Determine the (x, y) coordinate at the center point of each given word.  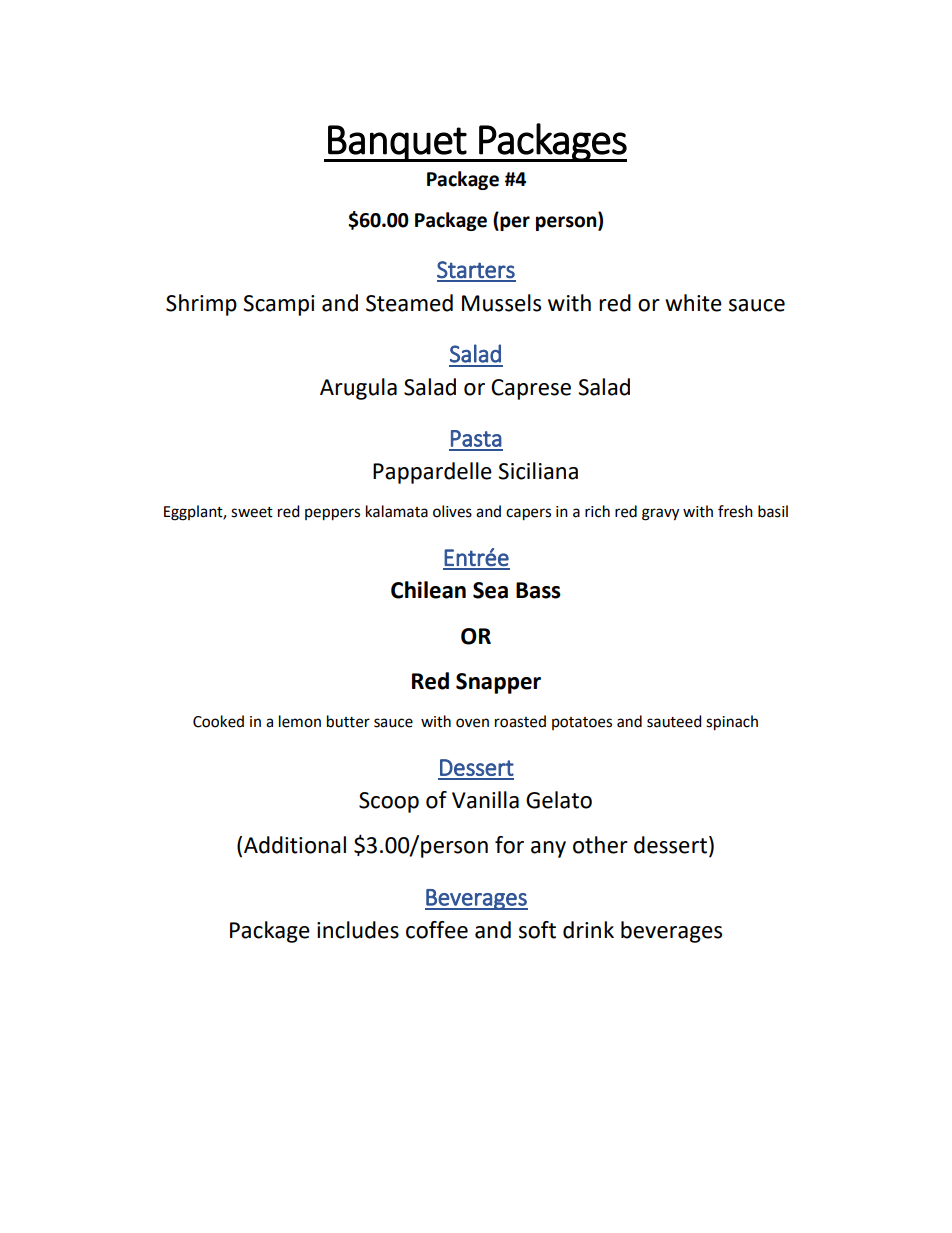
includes (358, 930)
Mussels (501, 303)
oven (472, 723)
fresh (735, 511)
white (693, 303)
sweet (252, 512)
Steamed (409, 303)
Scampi (278, 305)
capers (528, 514)
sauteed (674, 721)
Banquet (397, 143)
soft (537, 930)
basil (773, 511)
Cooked (218, 721)
